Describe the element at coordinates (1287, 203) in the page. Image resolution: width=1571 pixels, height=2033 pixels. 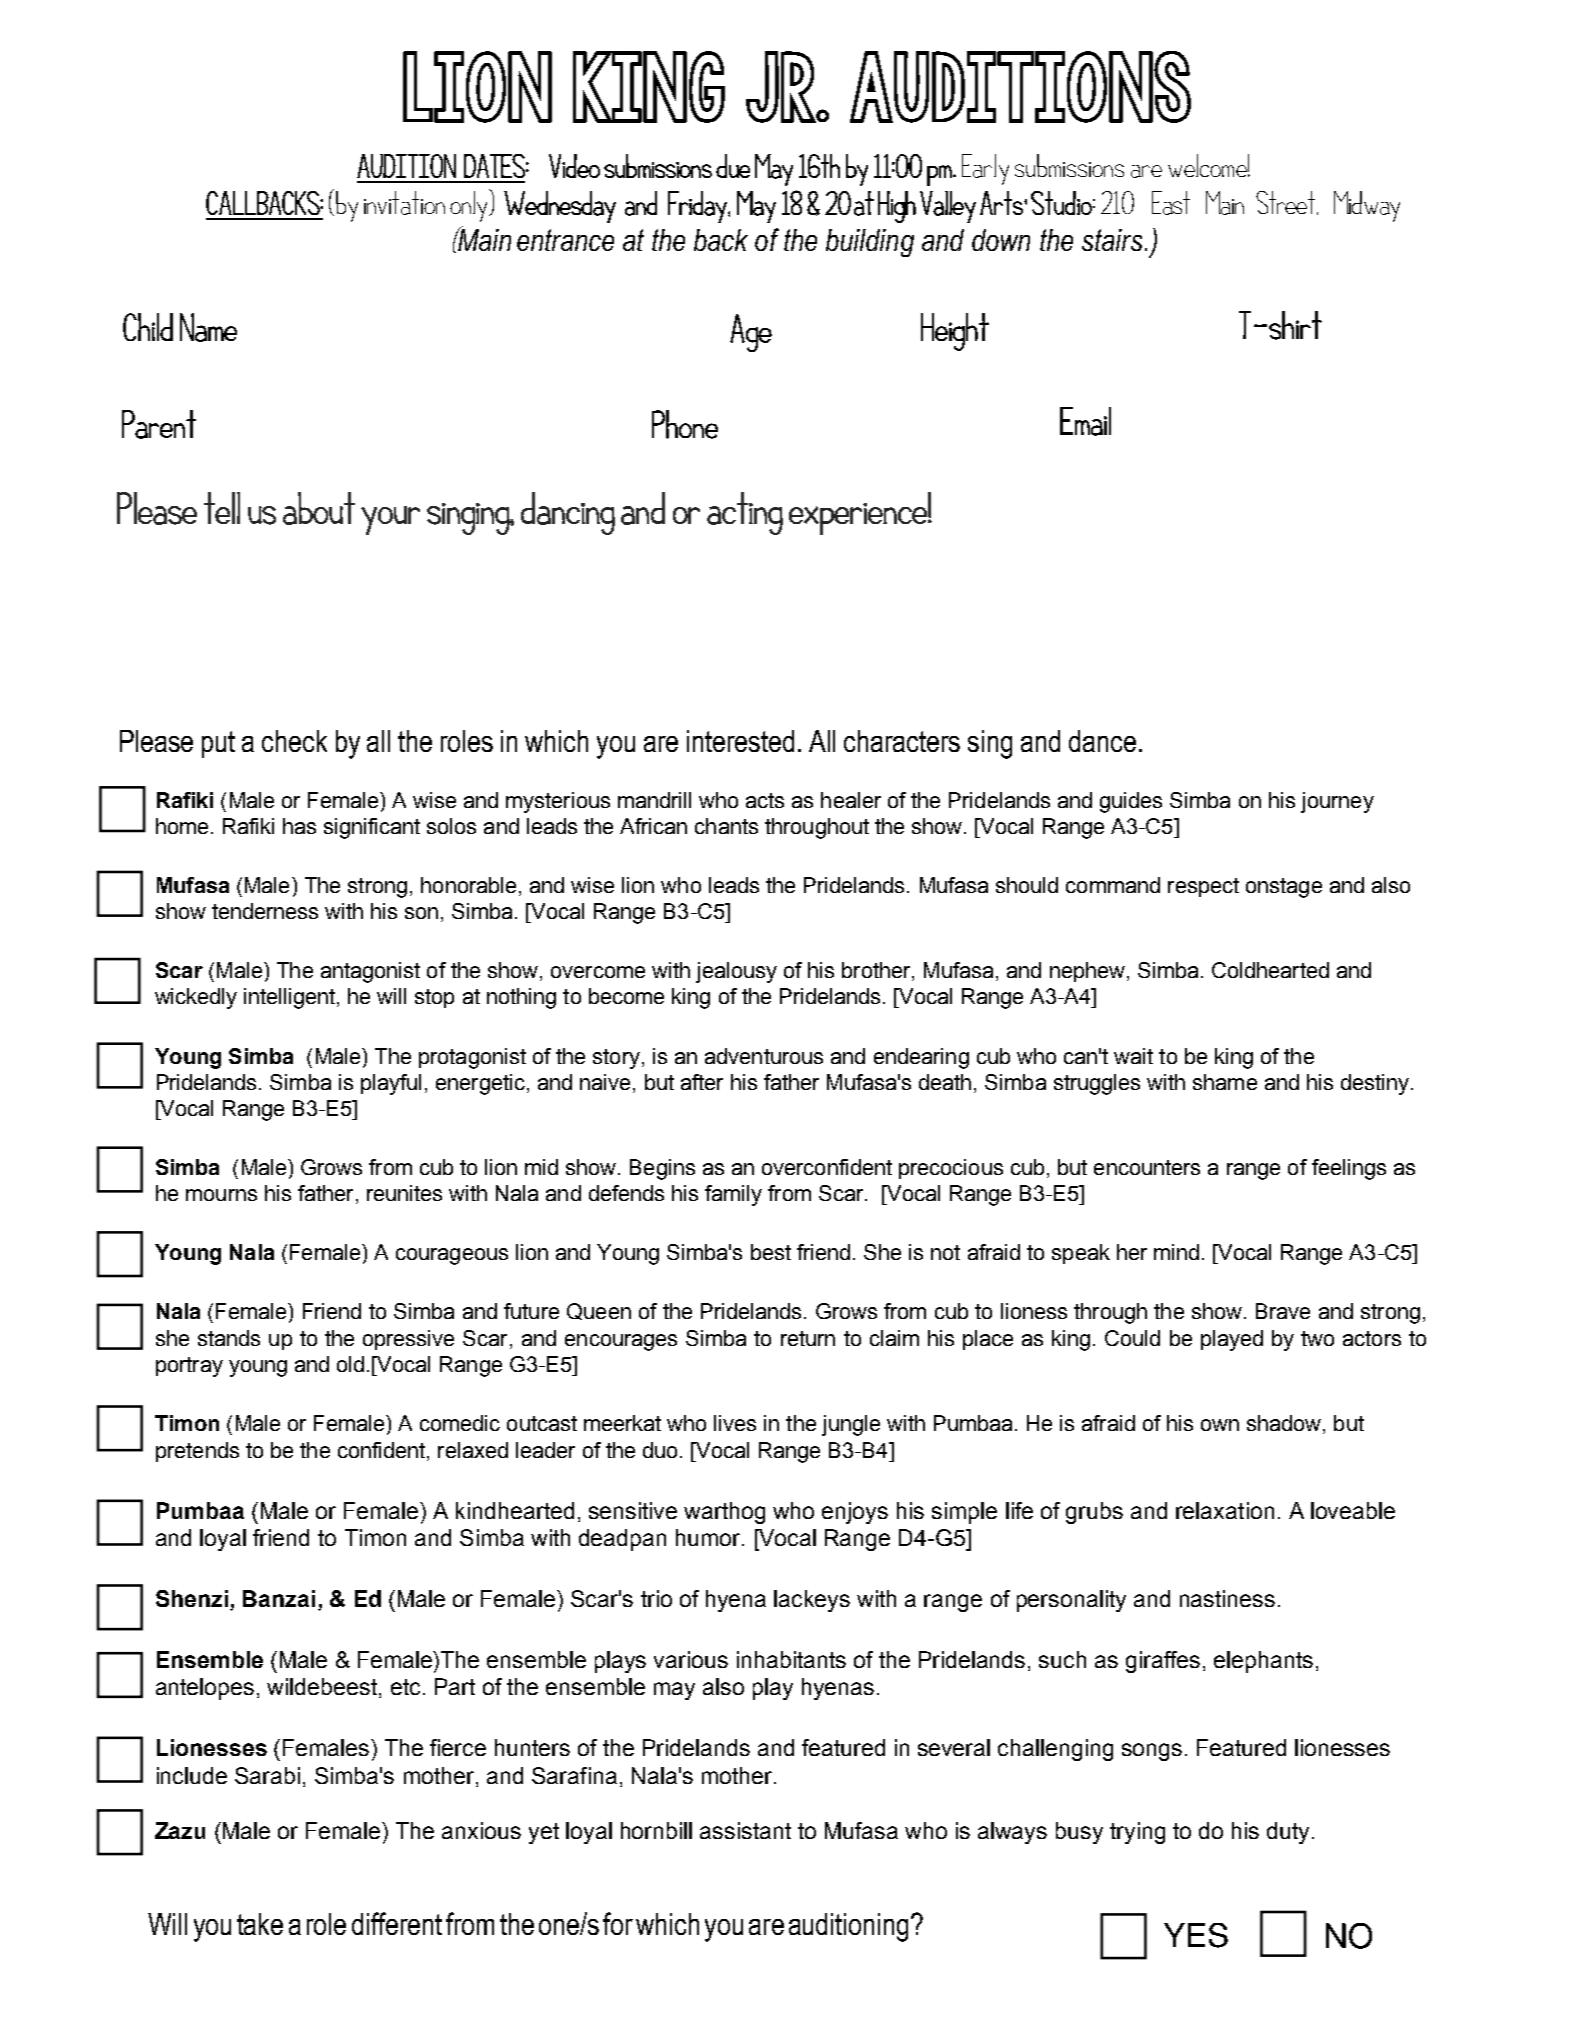
I see `Street` at that location.
